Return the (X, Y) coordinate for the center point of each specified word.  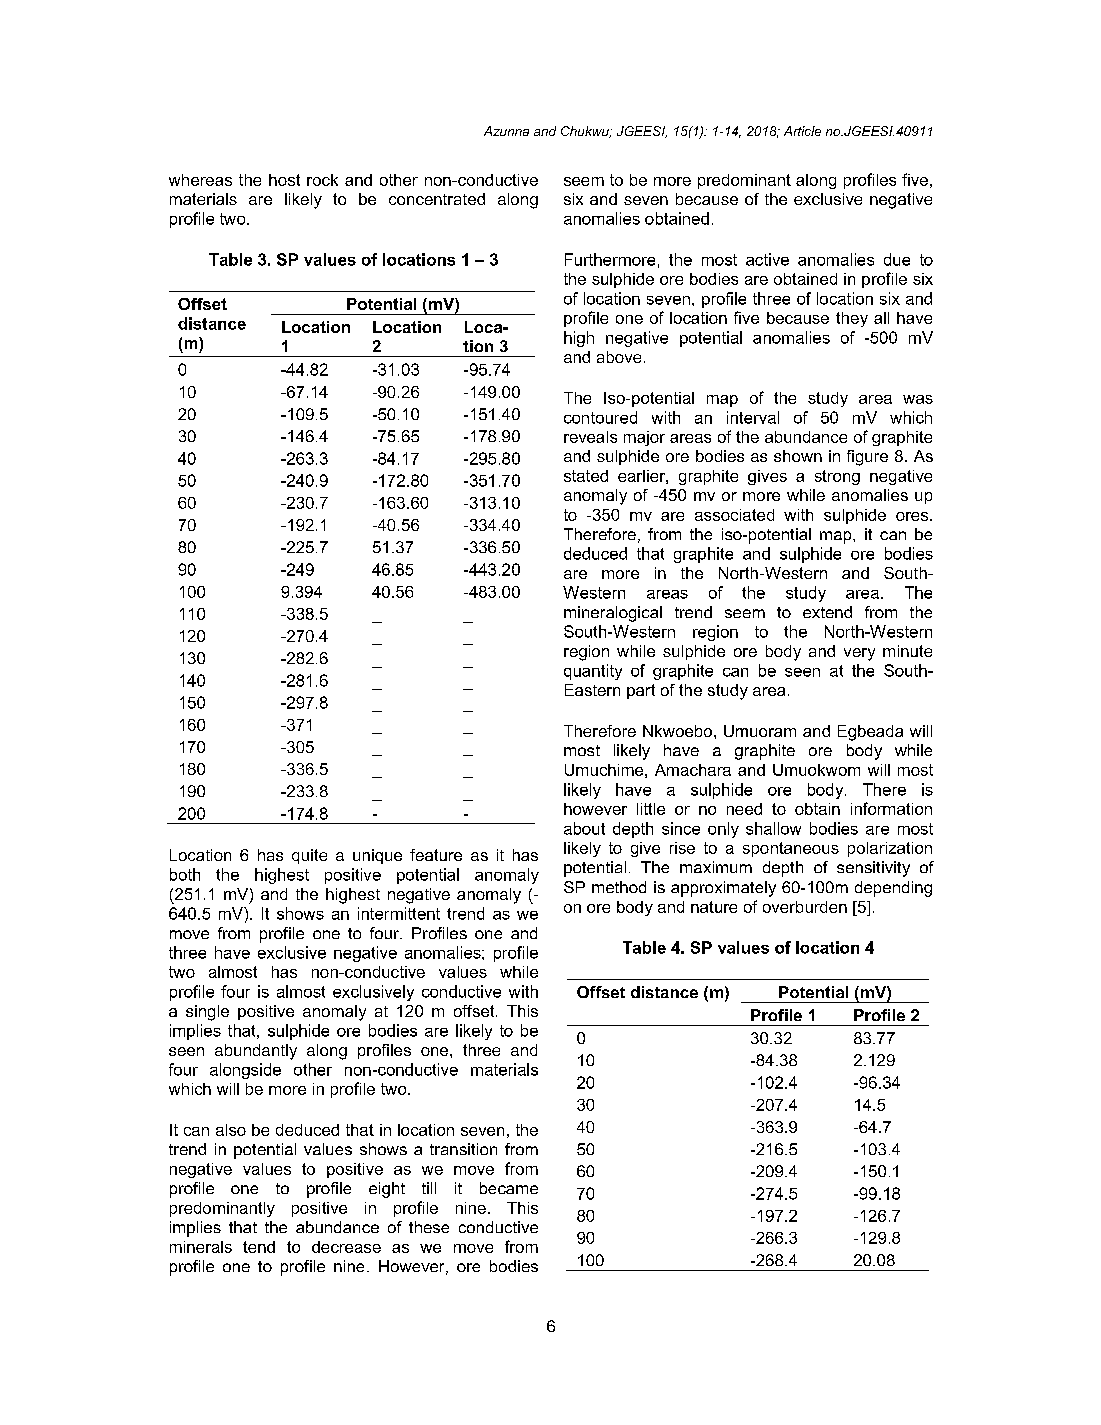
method (619, 887)
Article (802, 131)
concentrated (437, 199)
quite (309, 856)
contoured (600, 417)
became (509, 1188)
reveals (590, 437)
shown (798, 456)
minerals (201, 1247)
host (284, 180)
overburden (805, 907)
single (207, 1013)
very (859, 654)
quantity (593, 672)
